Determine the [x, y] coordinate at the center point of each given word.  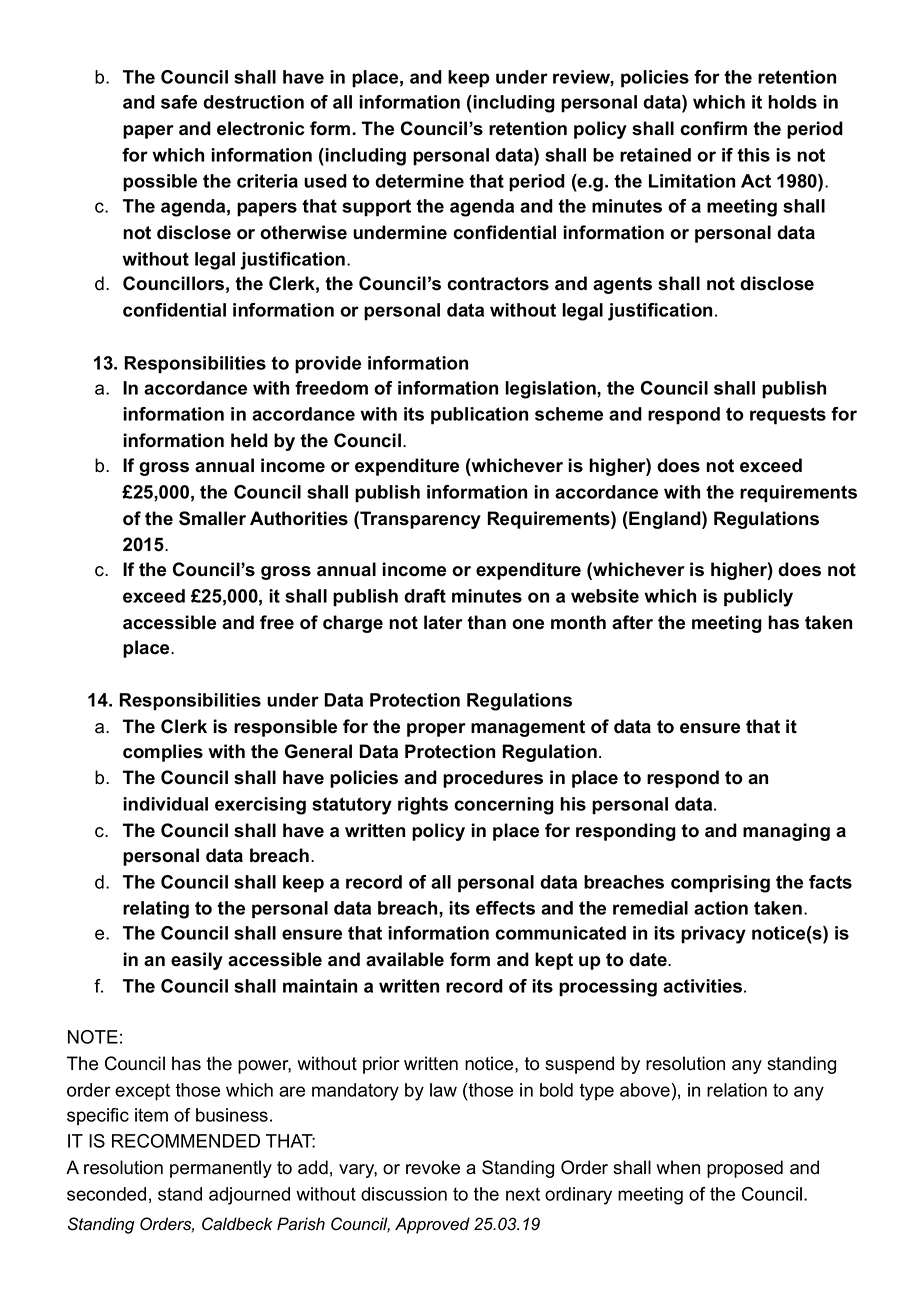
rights [423, 806]
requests [788, 416]
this [753, 155]
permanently [221, 1169]
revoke [433, 1167]
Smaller [212, 518]
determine [419, 181]
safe [179, 102]
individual [165, 804]
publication [479, 416]
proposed [745, 1169]
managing [786, 832]
